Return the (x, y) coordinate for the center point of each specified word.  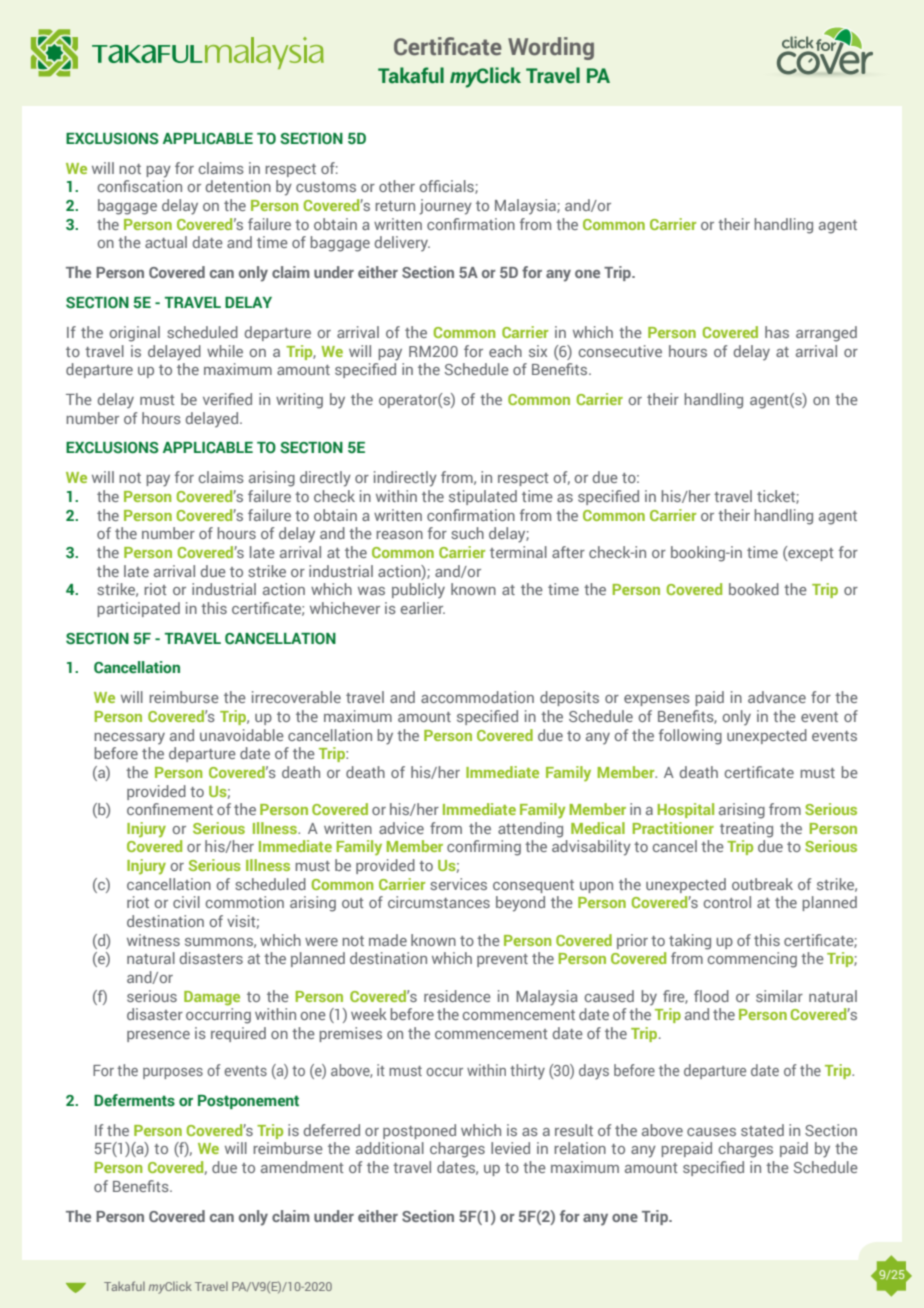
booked (754, 589)
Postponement (248, 1102)
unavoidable (242, 735)
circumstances (439, 902)
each (505, 351)
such (467, 533)
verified (227, 399)
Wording (551, 48)
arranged (826, 334)
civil (186, 902)
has (777, 332)
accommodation (477, 697)
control (727, 902)
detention (238, 186)
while (225, 351)
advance (777, 697)
